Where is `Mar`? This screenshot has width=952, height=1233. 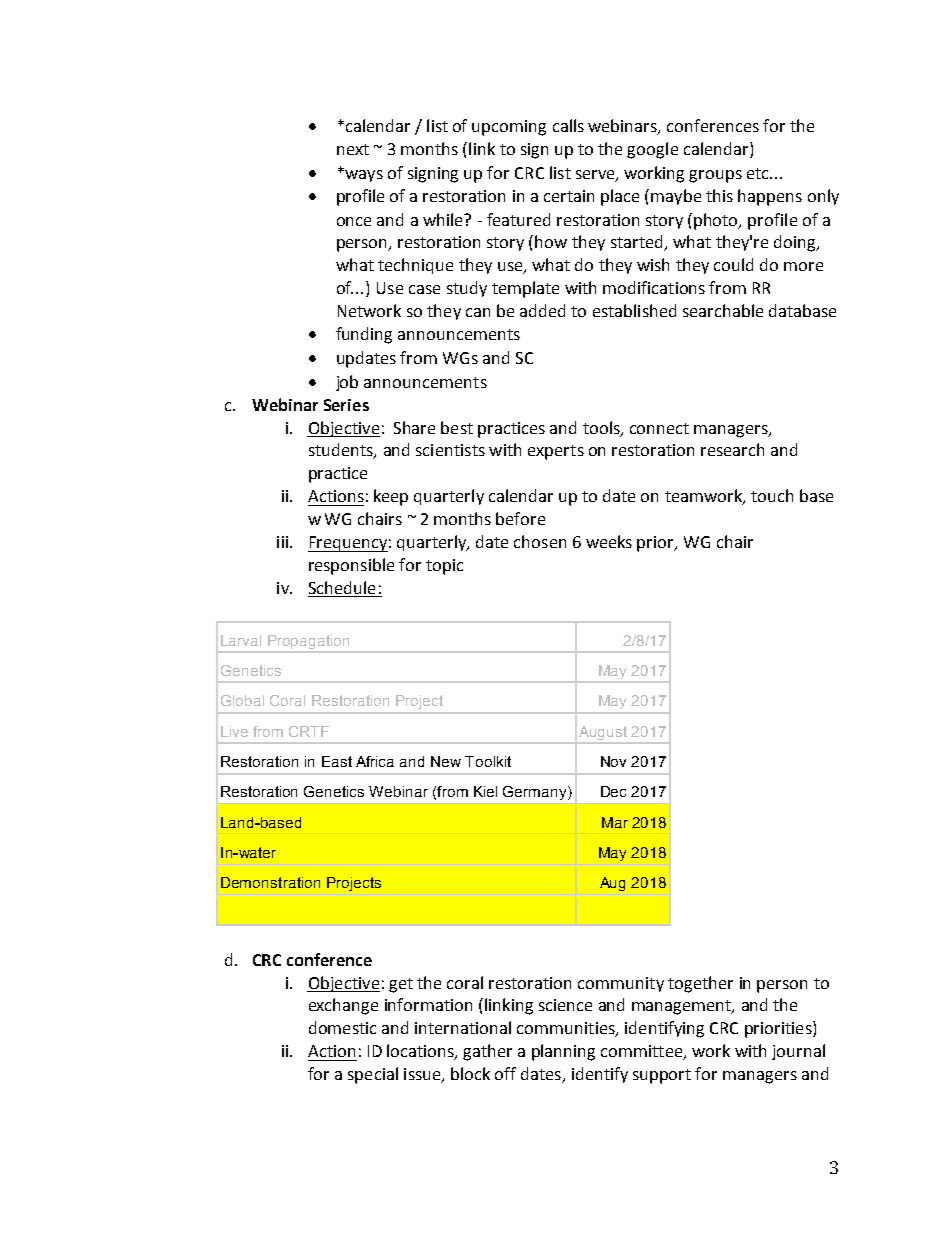
Mar is located at coordinates (615, 822).
